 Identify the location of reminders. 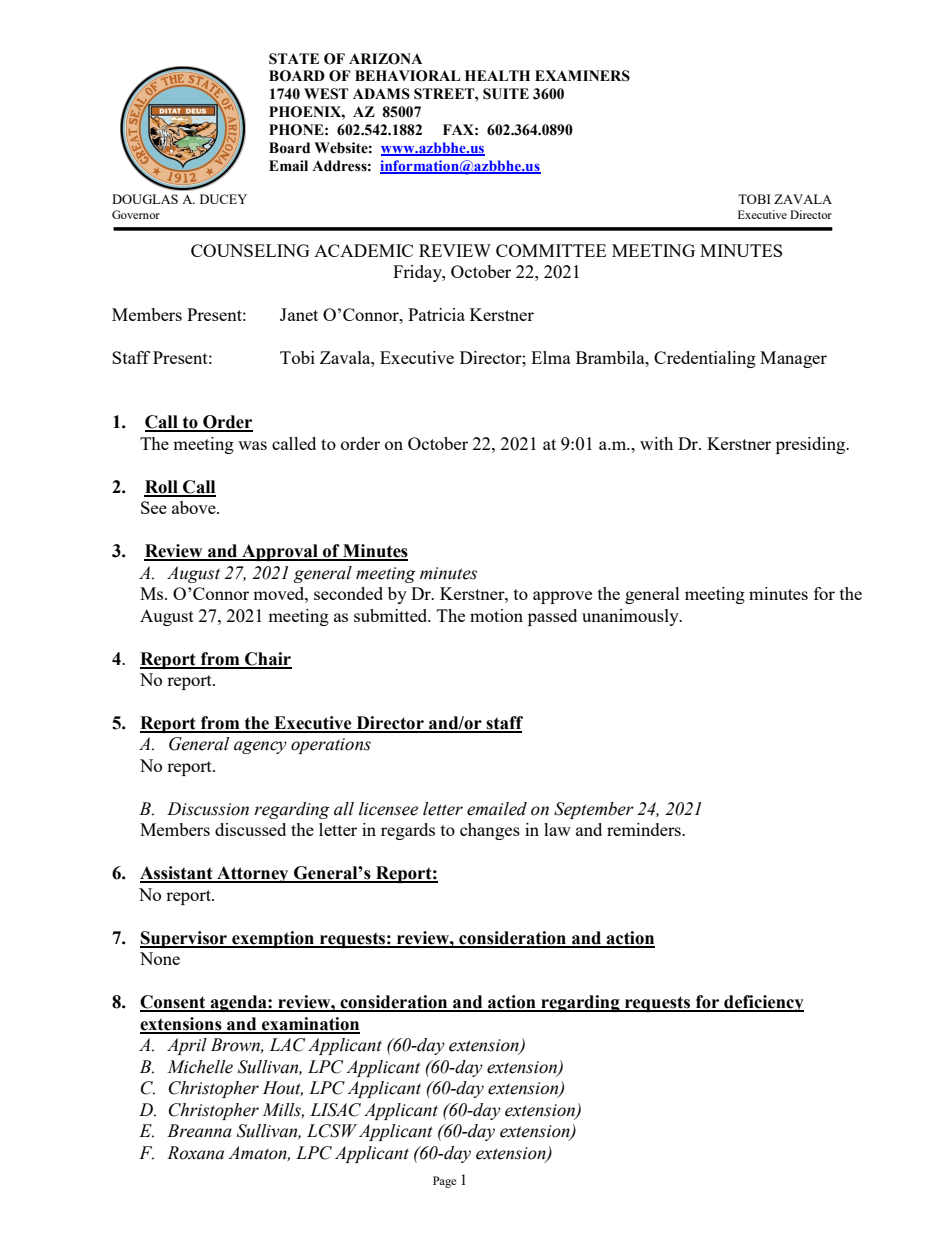
(645, 829).
